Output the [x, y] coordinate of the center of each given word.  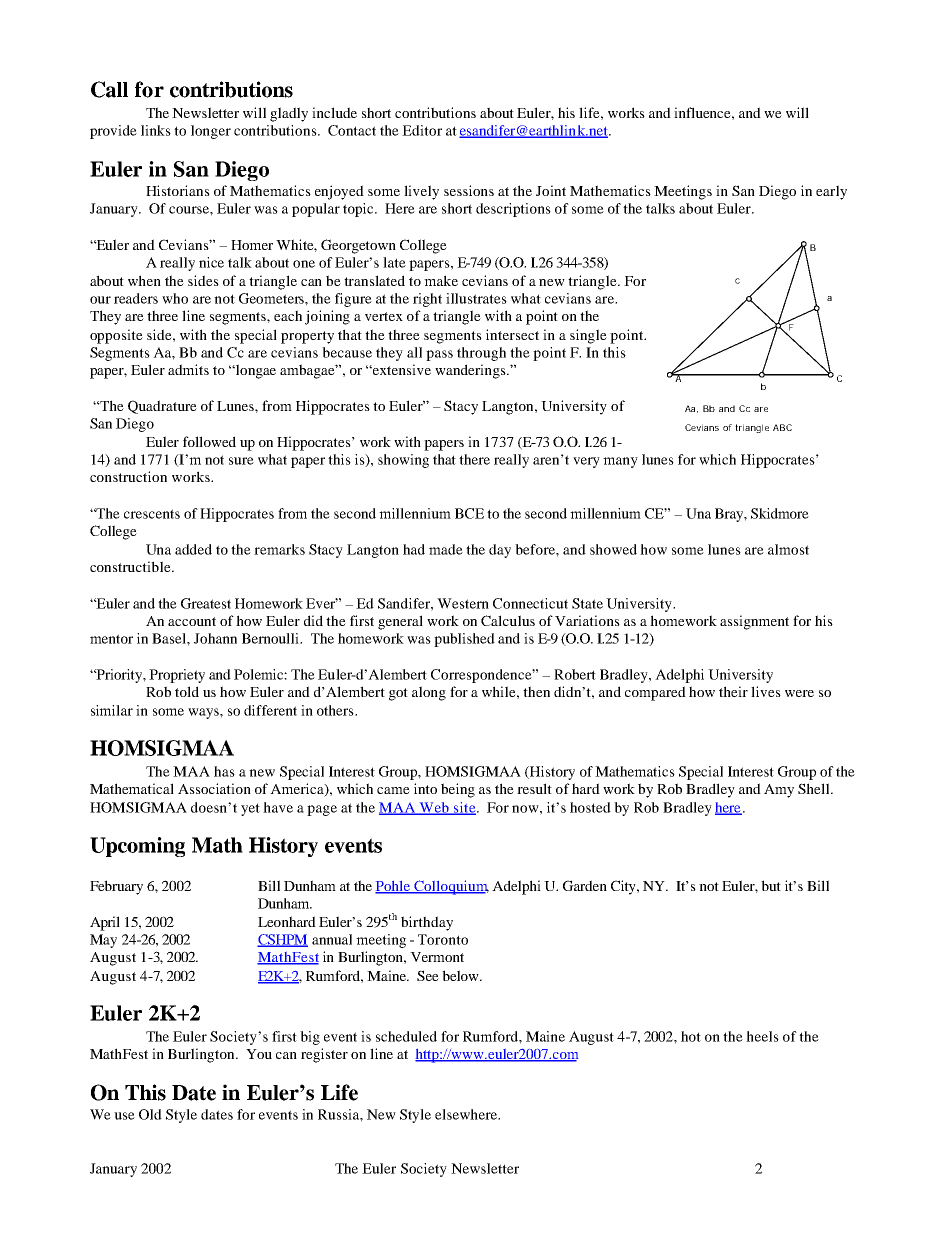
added [193, 549]
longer [211, 132]
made [446, 549]
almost [788, 549]
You [259, 1054]
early [831, 192]
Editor [422, 130]
